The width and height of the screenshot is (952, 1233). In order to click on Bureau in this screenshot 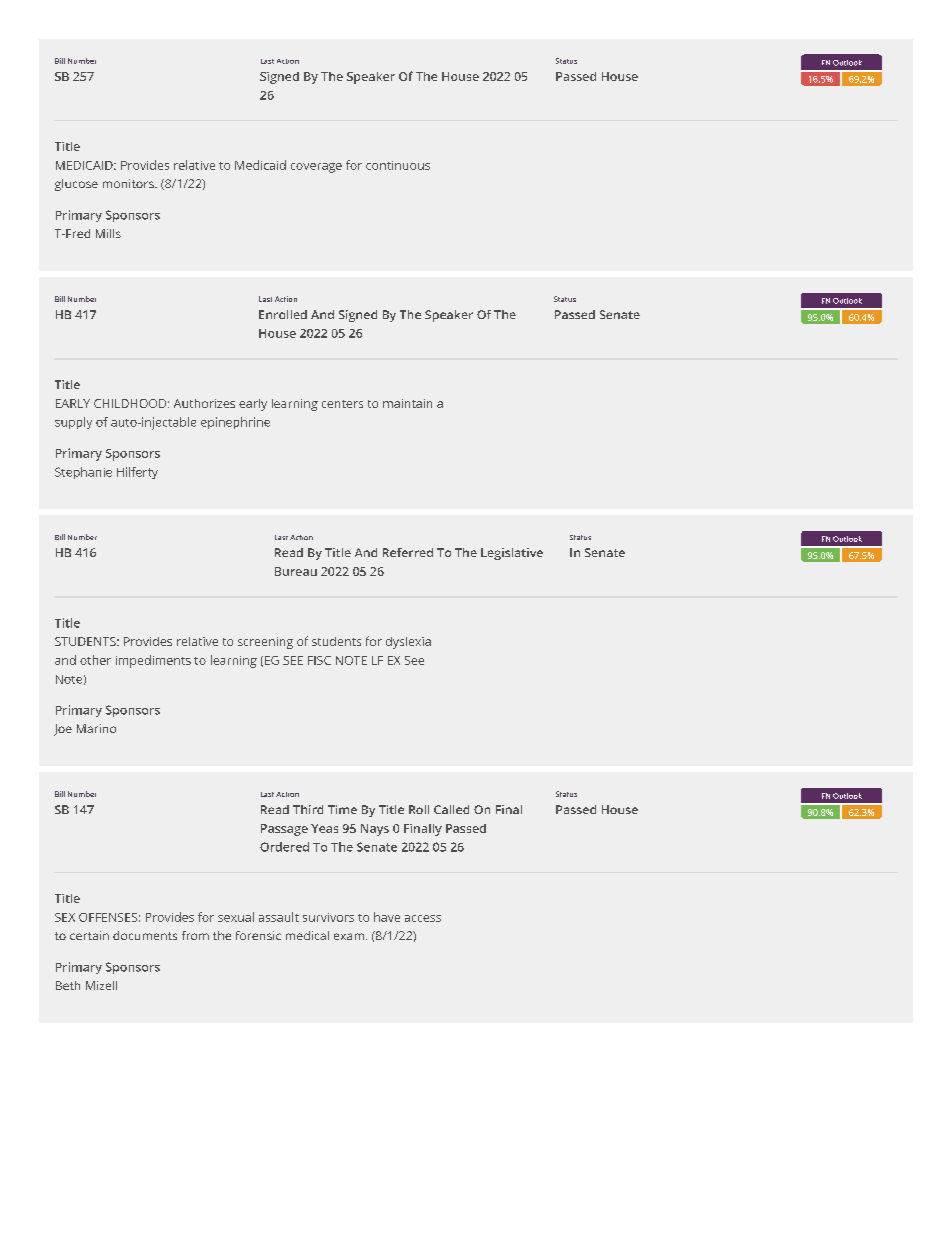, I will do `click(296, 571)`.
